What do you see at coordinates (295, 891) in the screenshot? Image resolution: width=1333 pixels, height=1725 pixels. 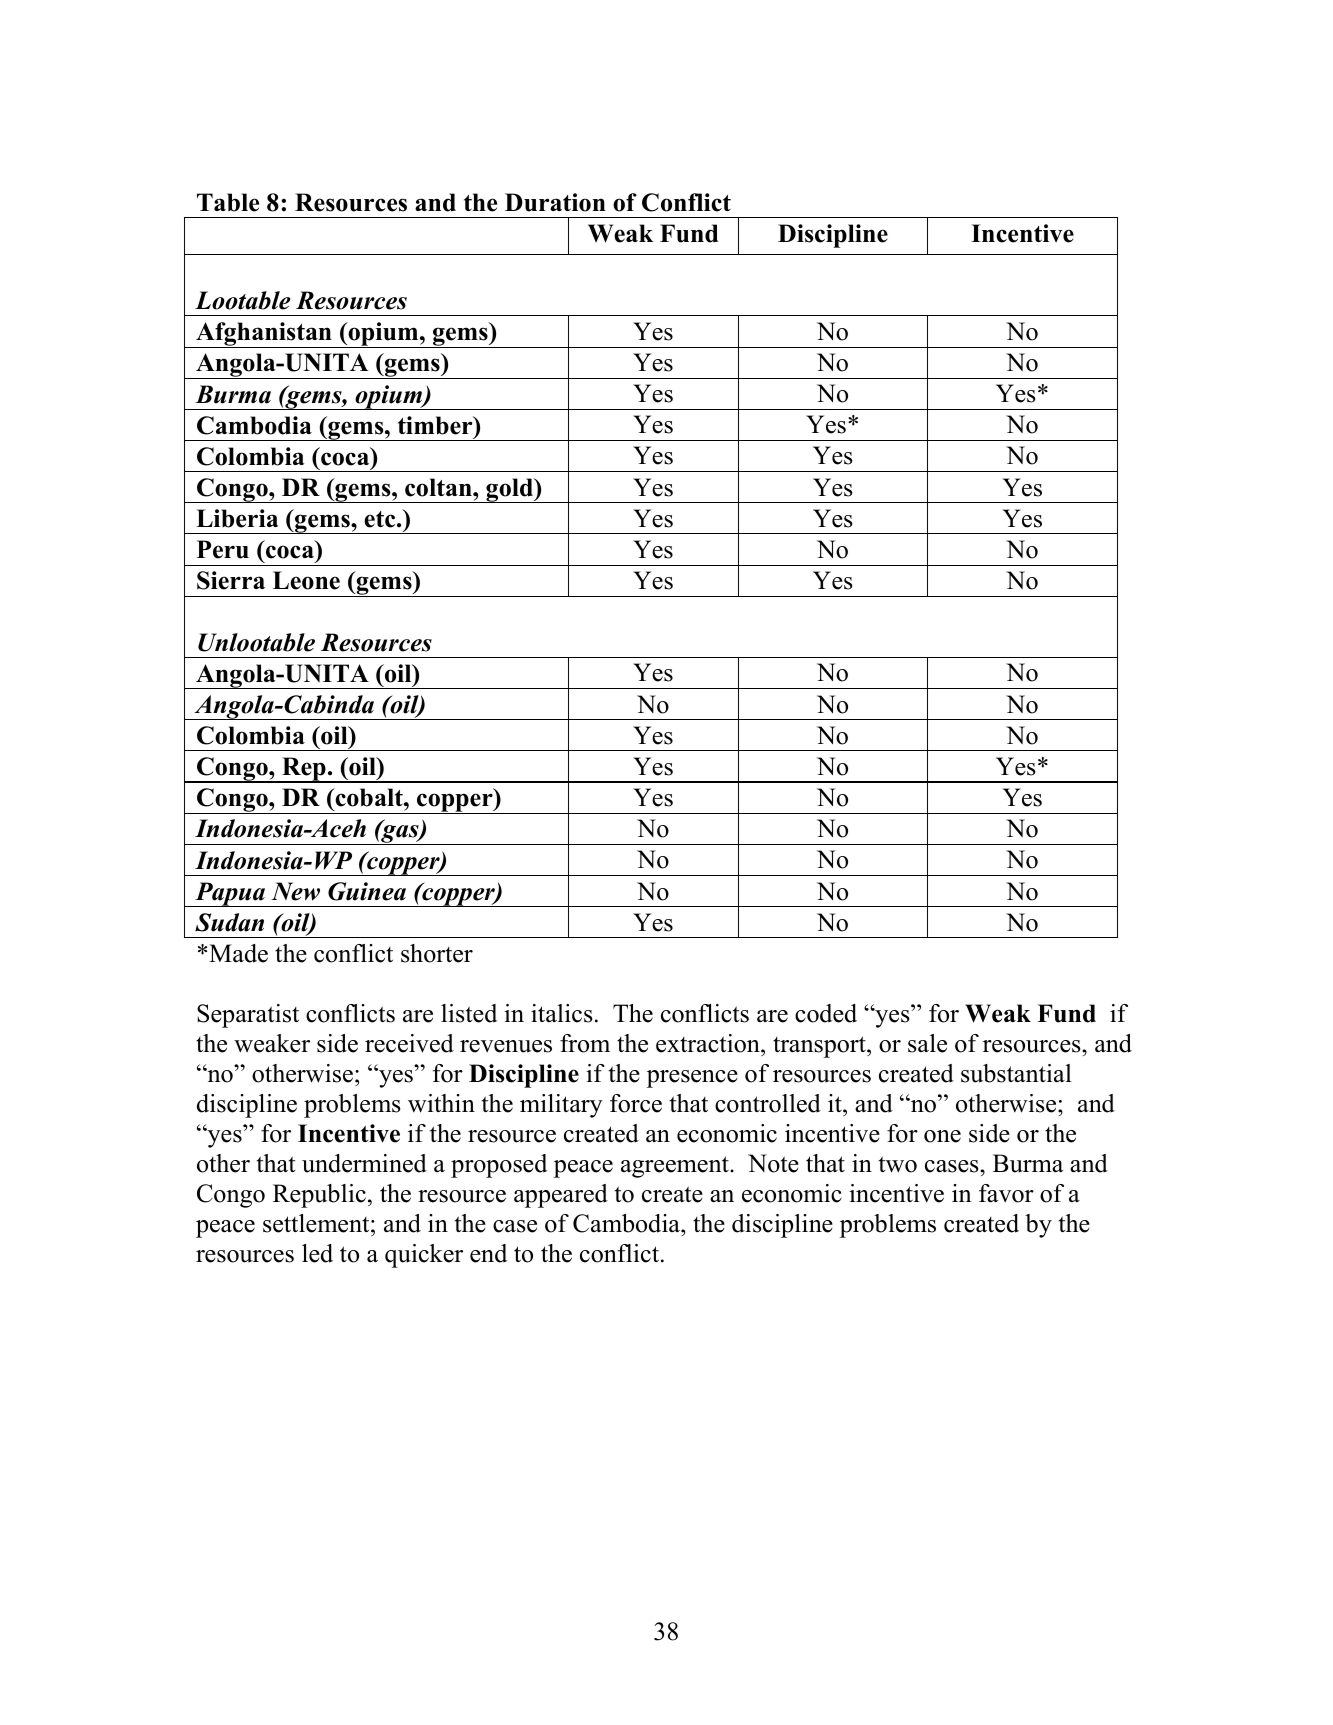 I see `New` at bounding box center [295, 891].
